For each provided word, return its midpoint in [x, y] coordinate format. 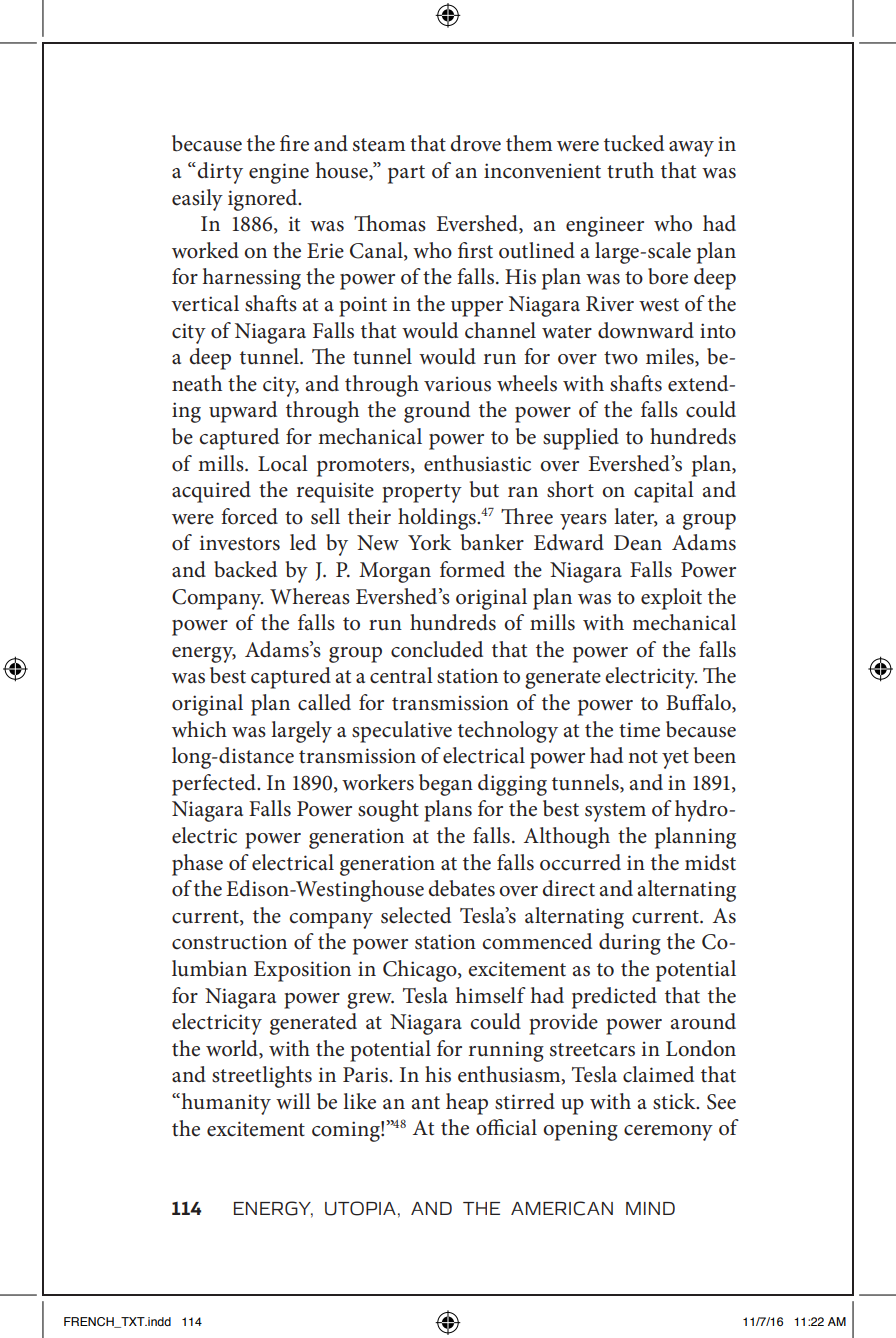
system [615, 812]
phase [197, 865]
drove [475, 143]
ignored [264, 200]
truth [630, 170]
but [484, 489]
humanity [226, 1104]
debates [461, 888]
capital [664, 492]
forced [249, 516]
